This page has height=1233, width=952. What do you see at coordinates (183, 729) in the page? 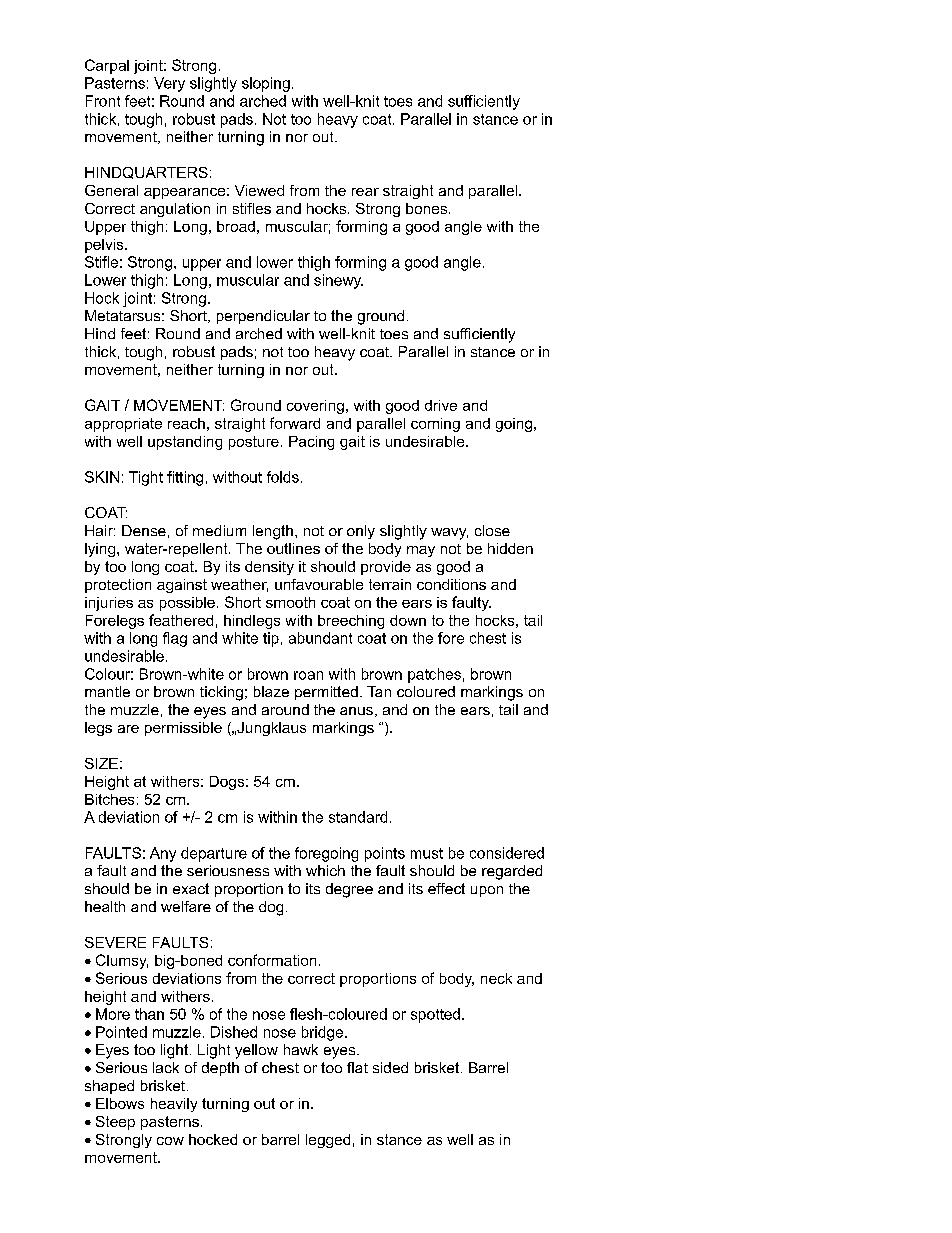
I see `permissible` at bounding box center [183, 729].
